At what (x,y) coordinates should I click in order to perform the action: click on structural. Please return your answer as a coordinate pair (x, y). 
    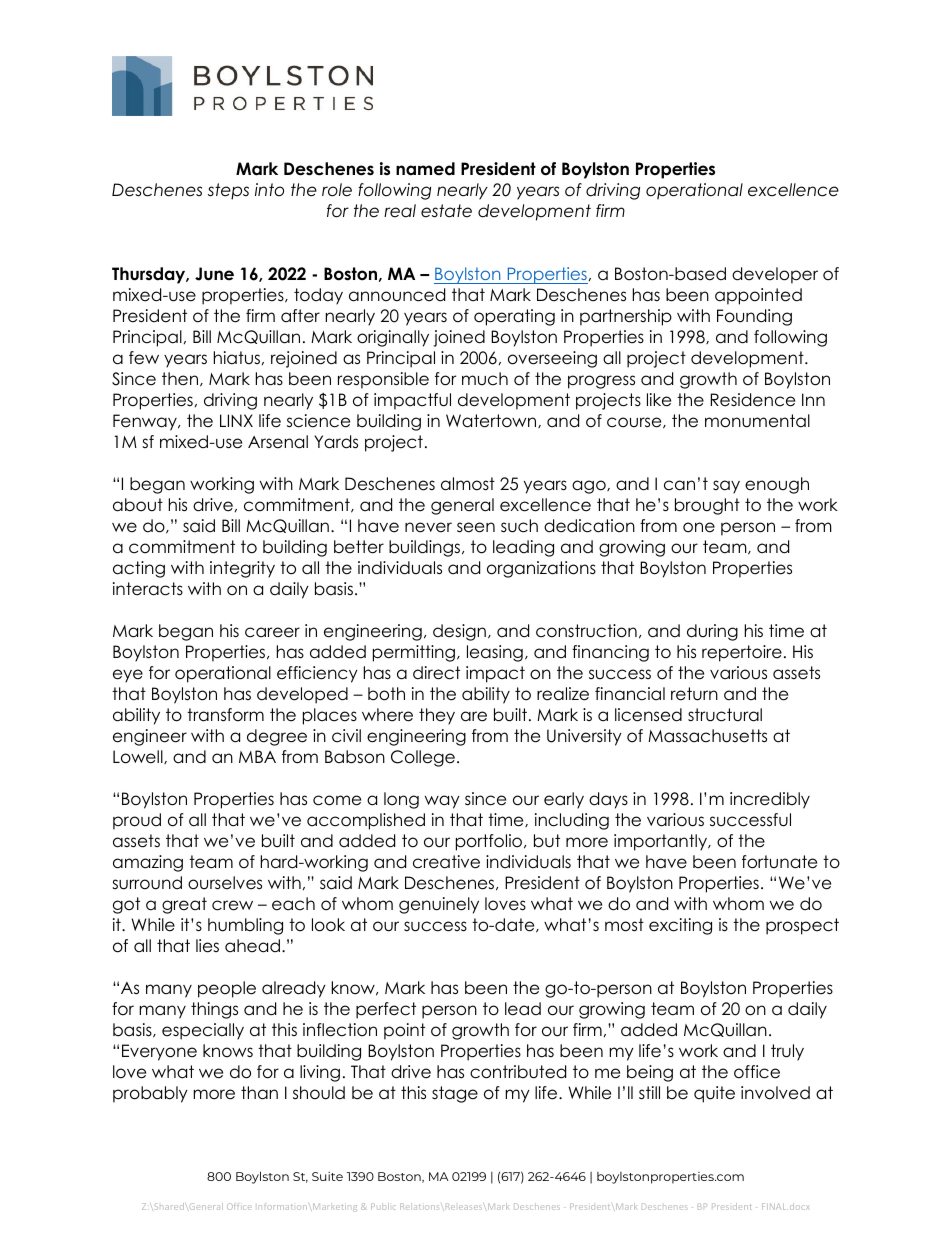
    Looking at the image, I should click on (725, 715).
